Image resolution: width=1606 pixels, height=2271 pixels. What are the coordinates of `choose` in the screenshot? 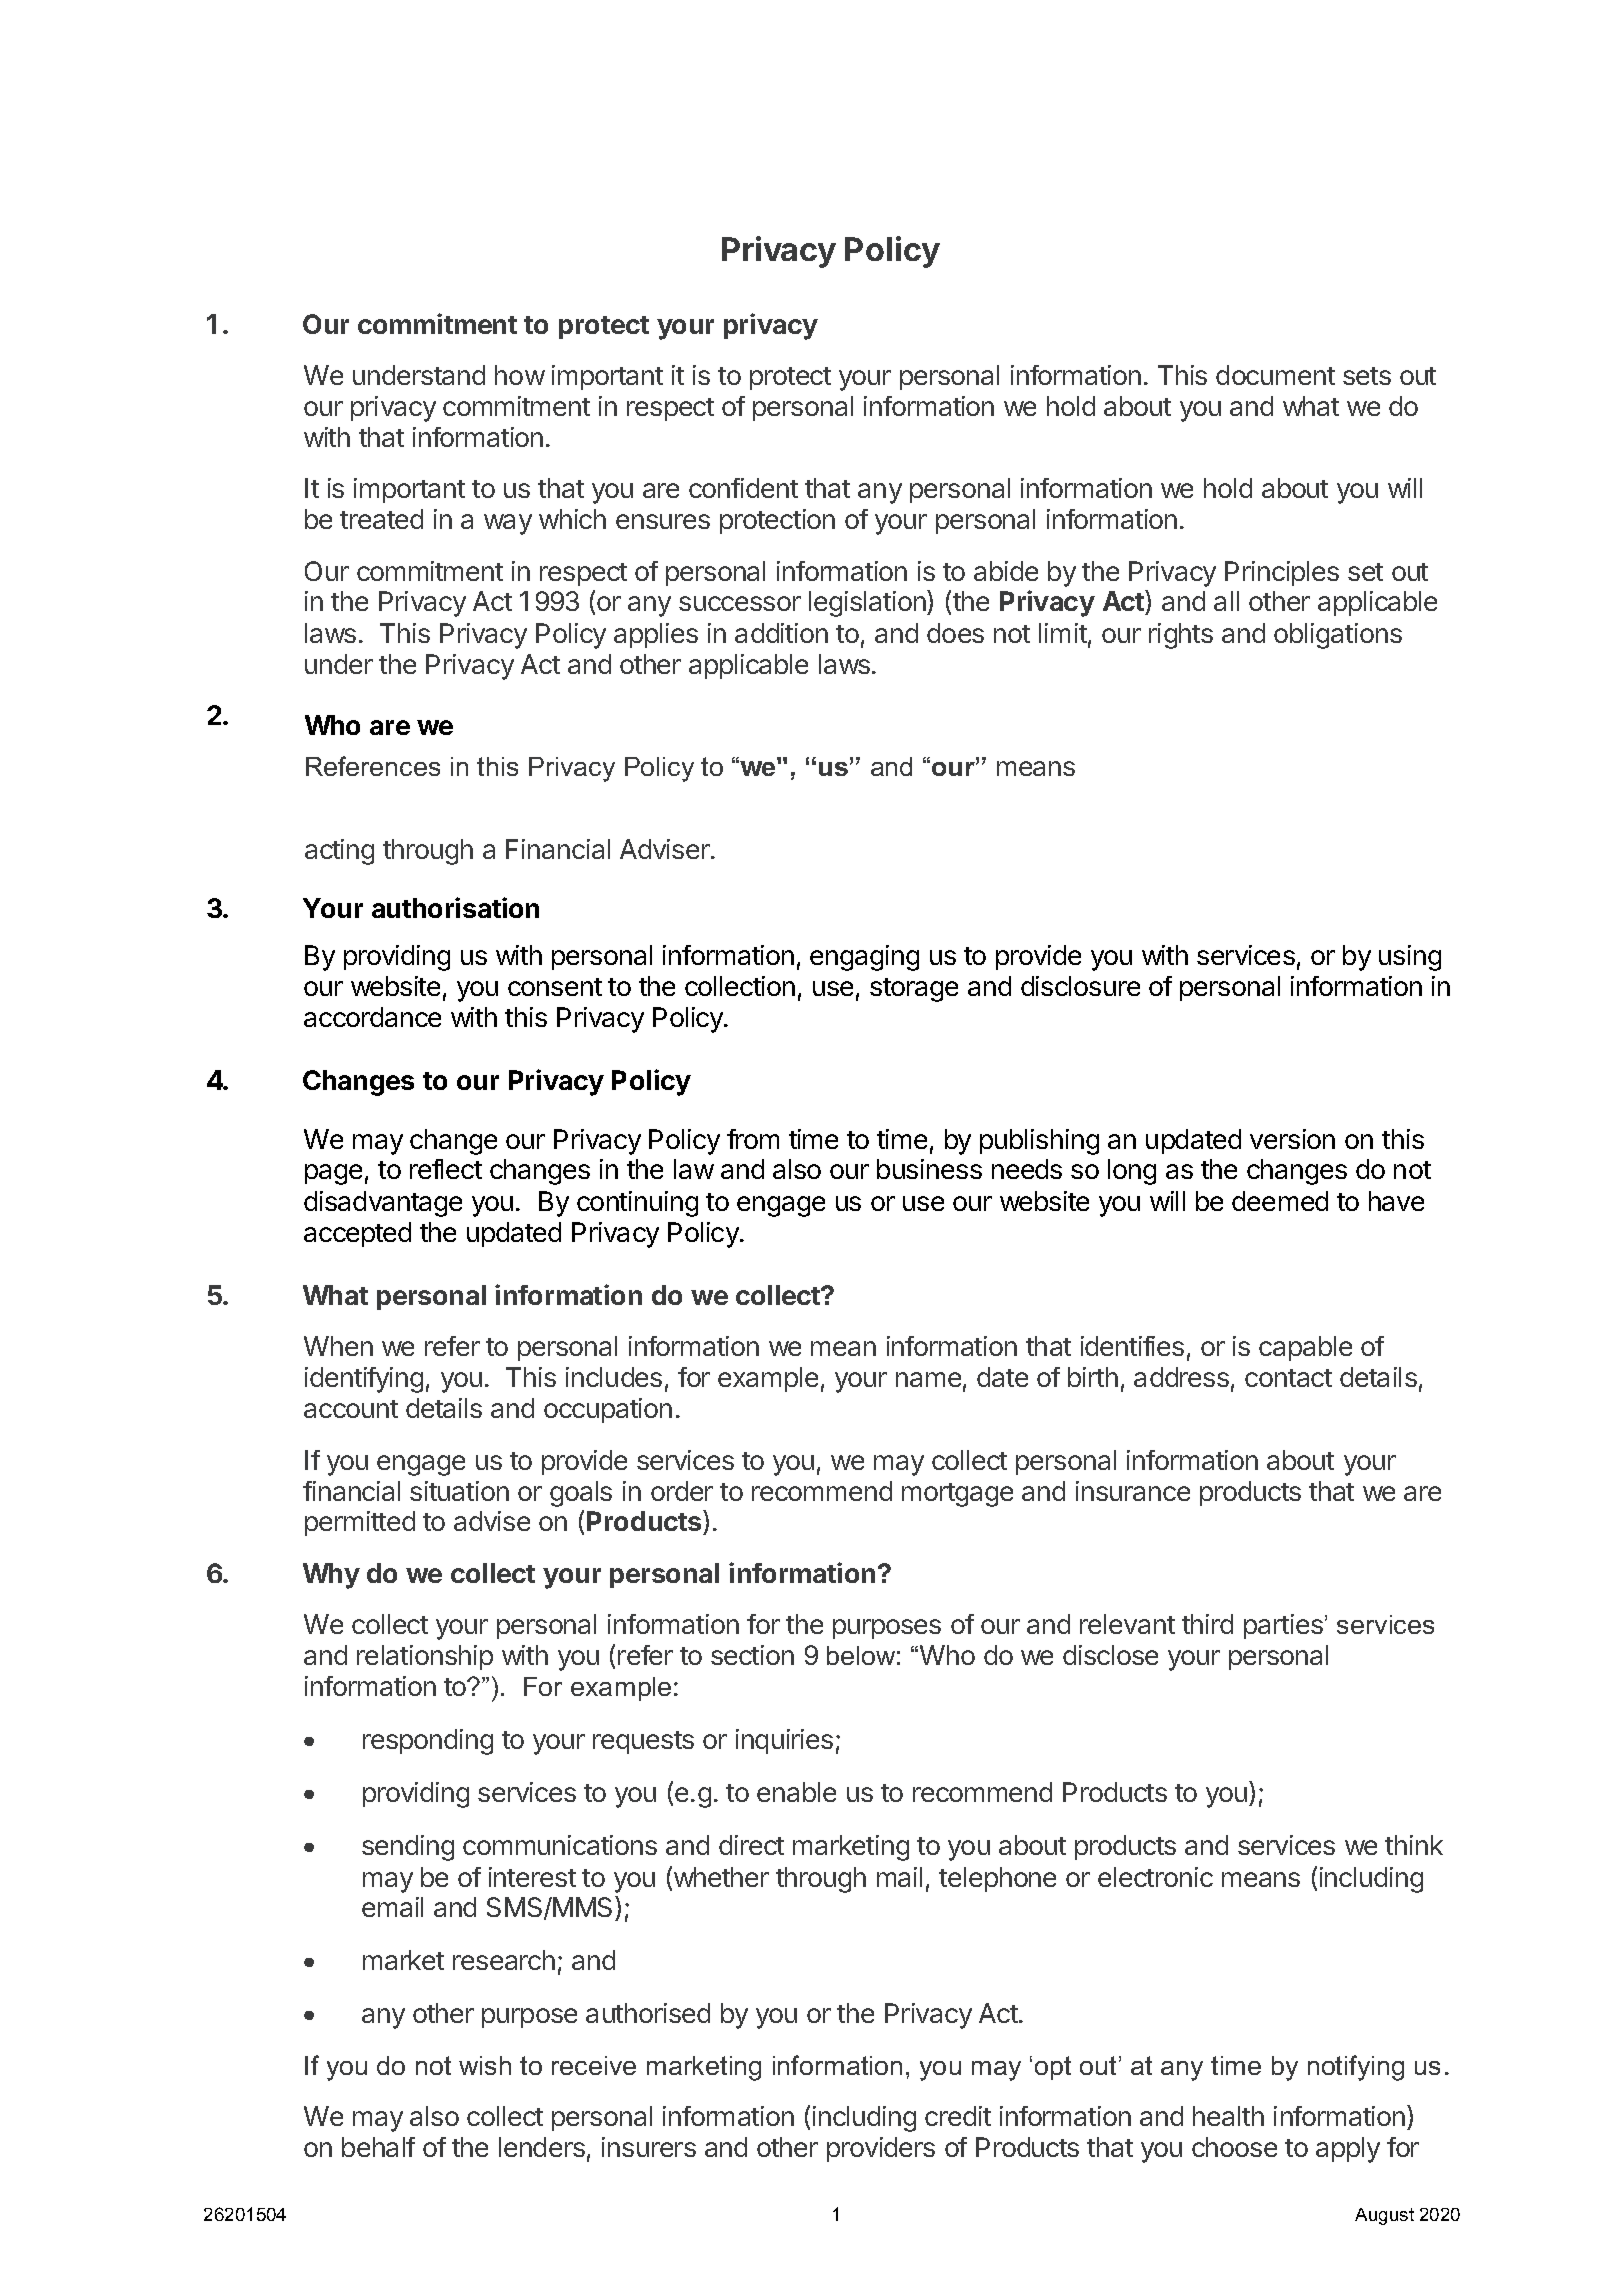 It's located at (1234, 2147).
